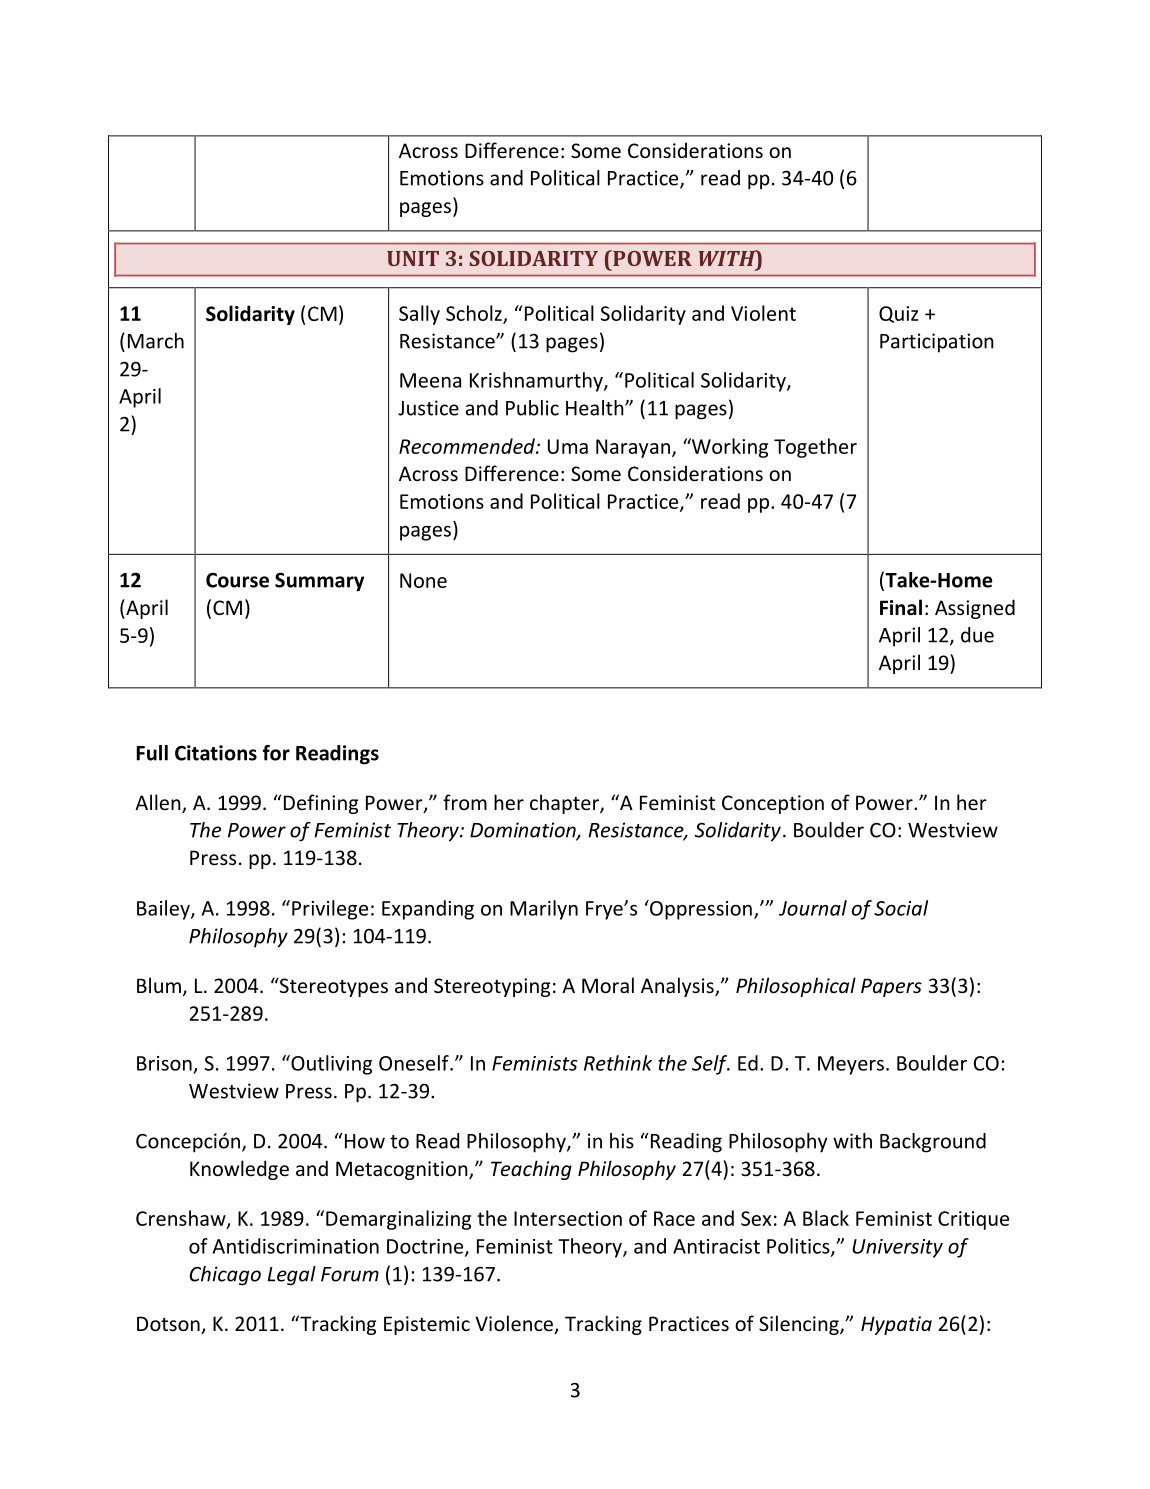  Describe the element at coordinates (225, 1276) in the screenshot. I see `Chicago` at that location.
